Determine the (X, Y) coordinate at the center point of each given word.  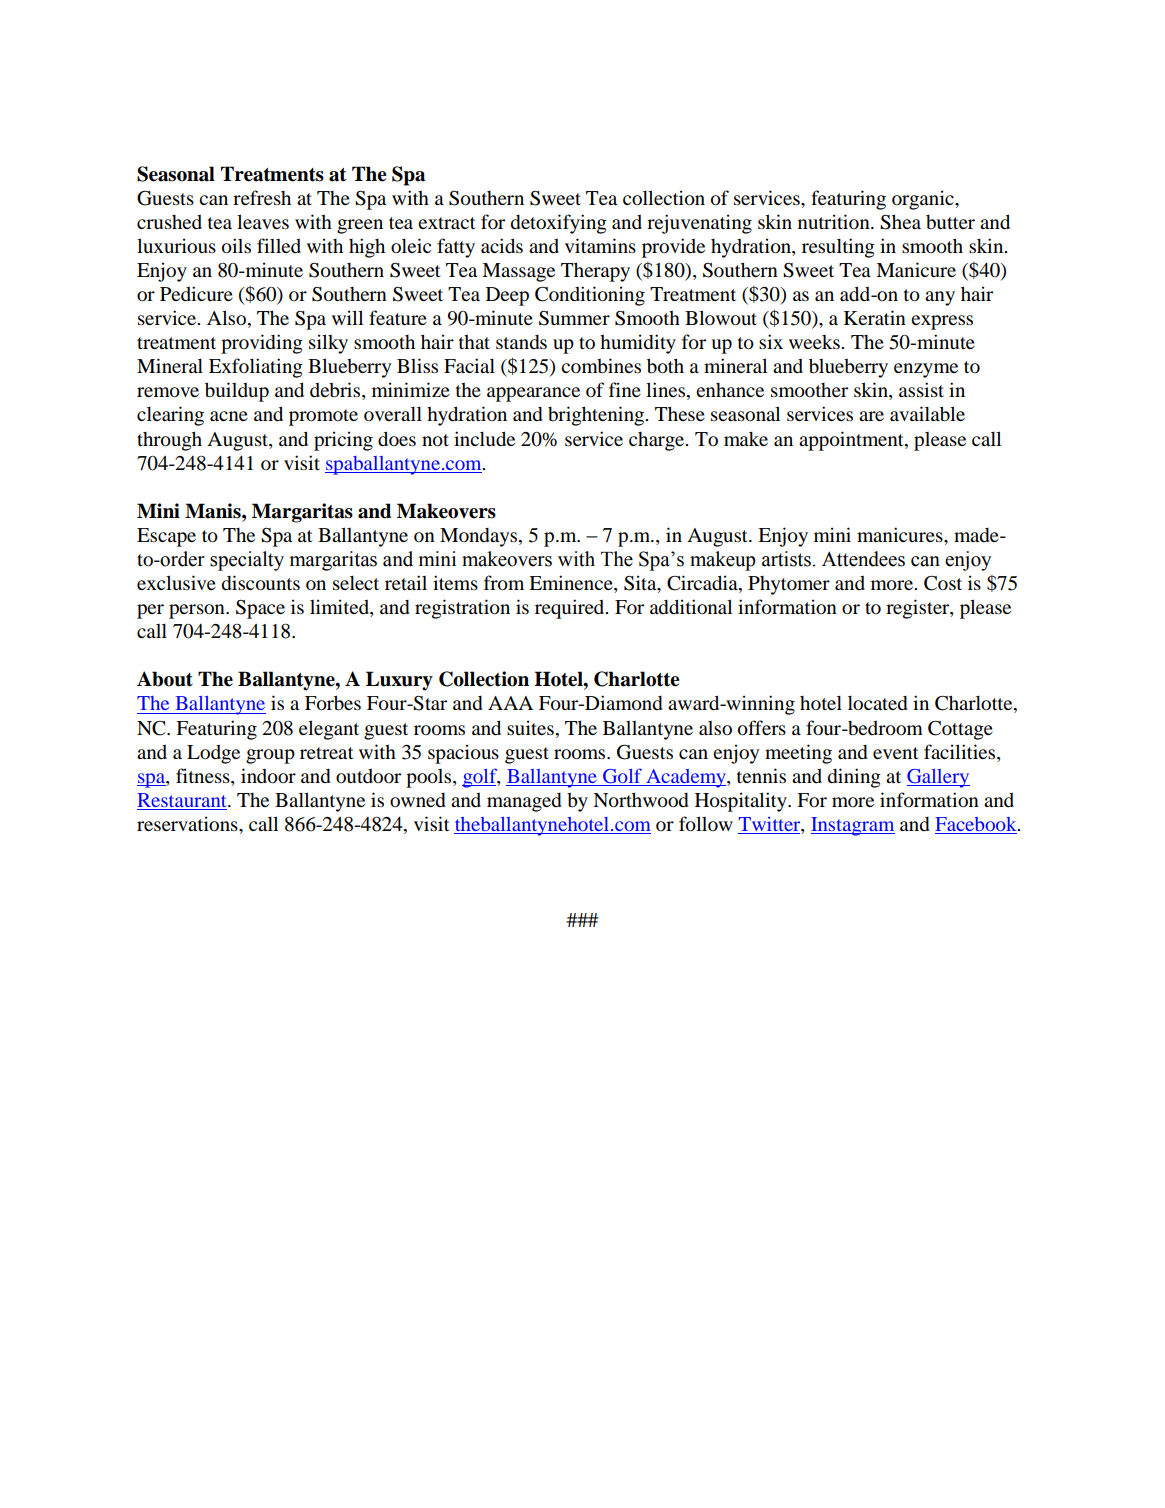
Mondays (480, 537)
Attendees (863, 559)
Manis (214, 511)
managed (524, 802)
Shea (900, 222)
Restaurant (183, 801)
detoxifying (558, 224)
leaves (263, 221)
